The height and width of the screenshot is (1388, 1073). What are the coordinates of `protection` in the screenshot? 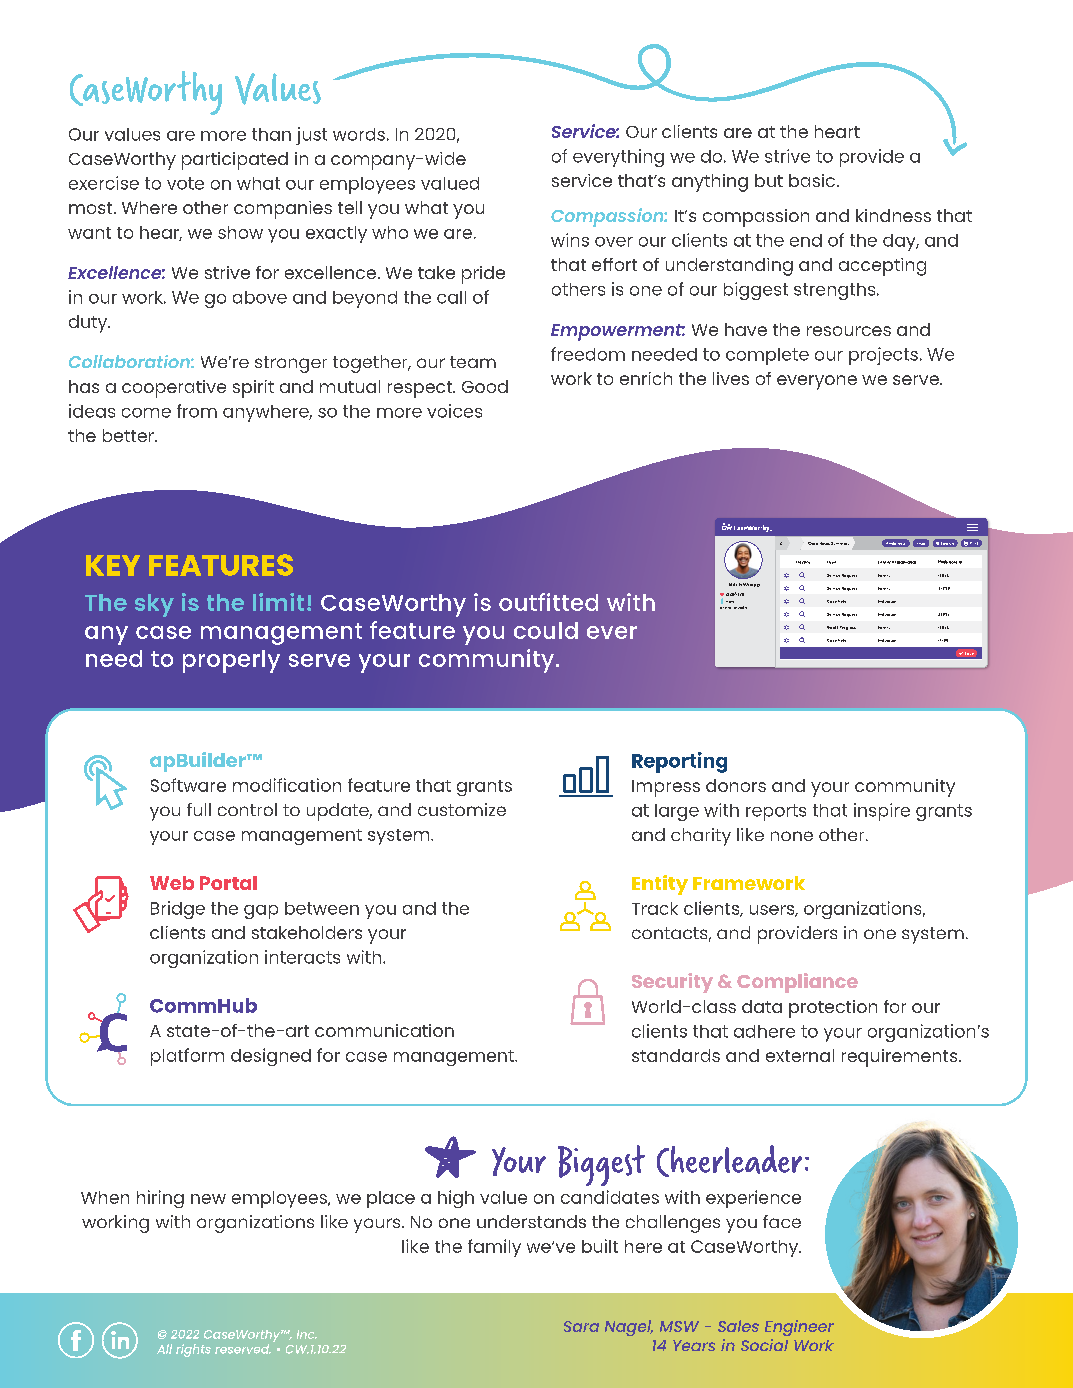 It's located at (833, 1009).
